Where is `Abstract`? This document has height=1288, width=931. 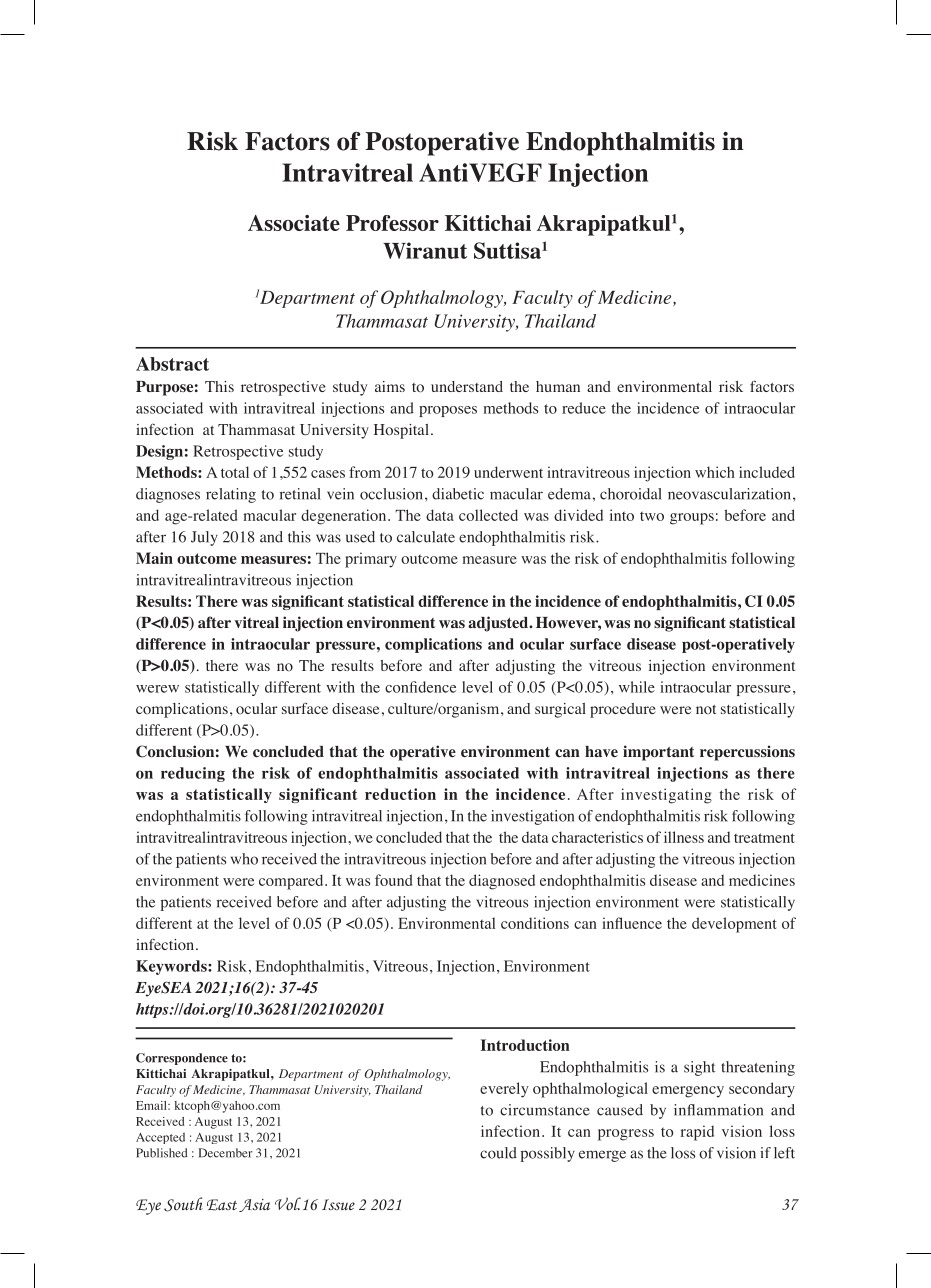 Abstract is located at coordinates (172, 364).
